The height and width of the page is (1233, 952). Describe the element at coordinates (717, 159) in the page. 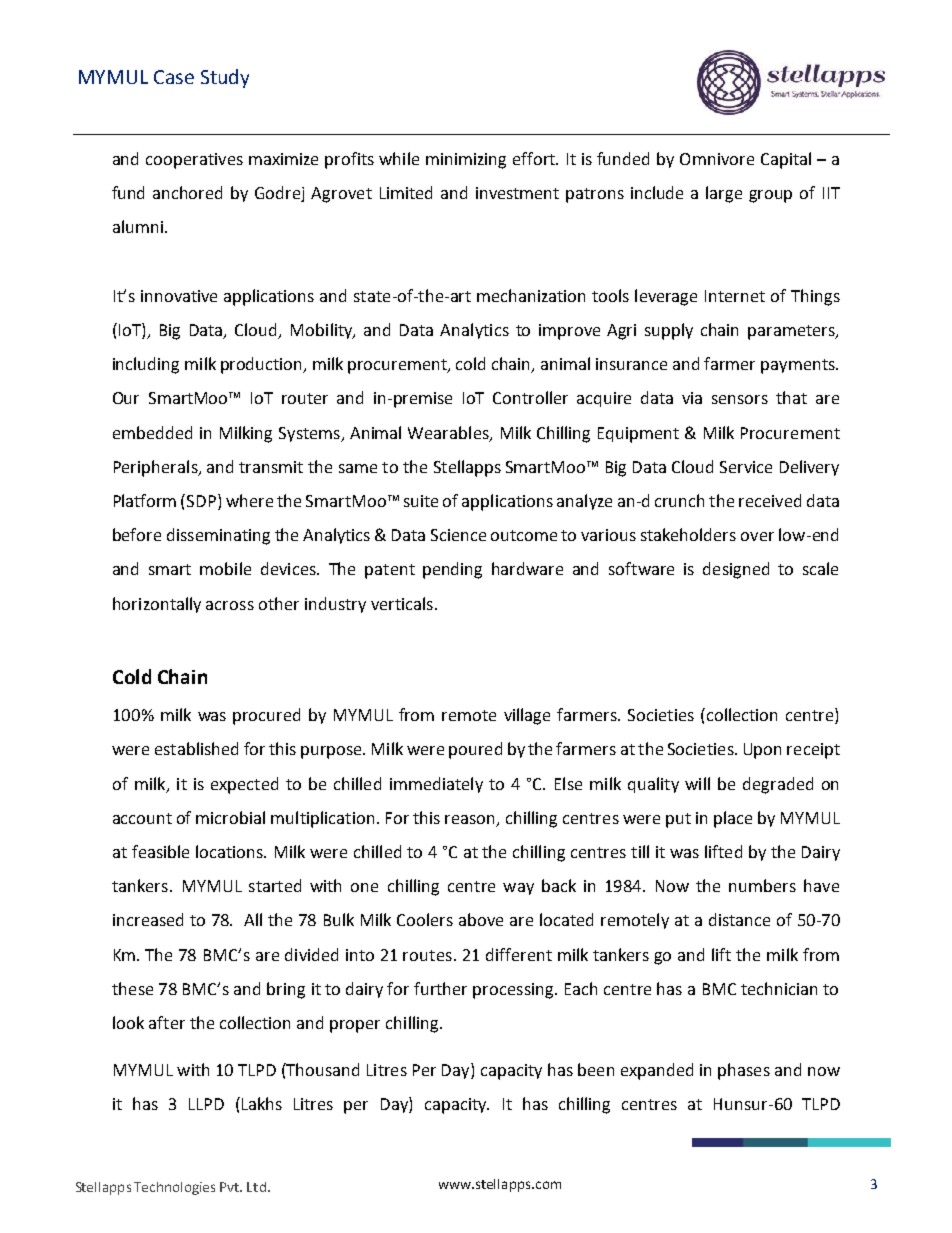

I see `Omnivore` at that location.
